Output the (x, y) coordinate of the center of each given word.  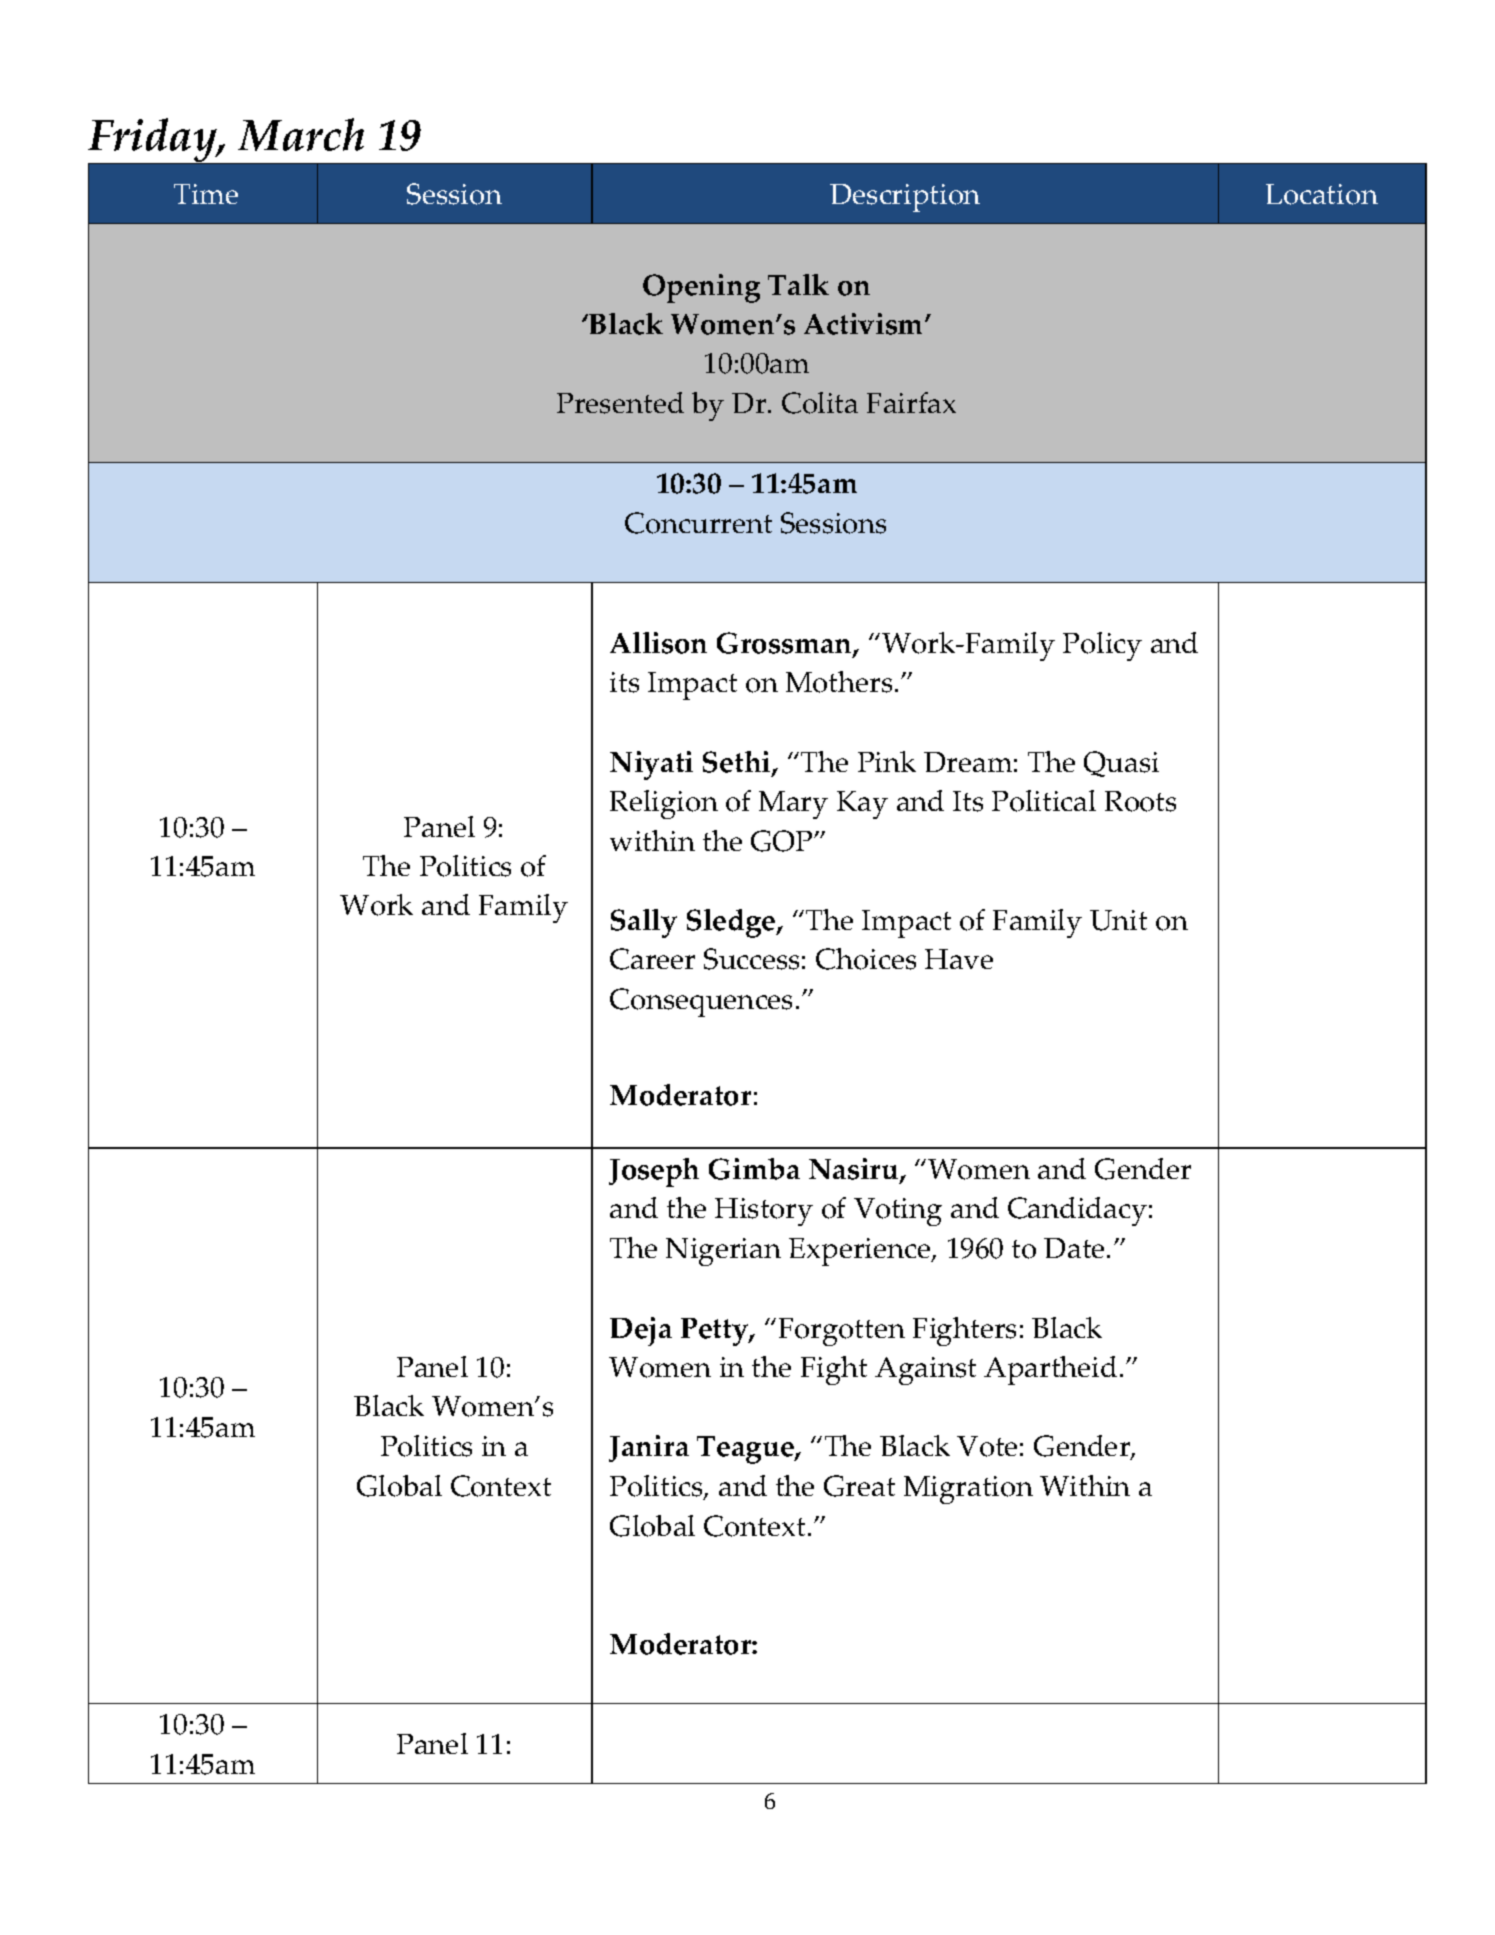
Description (905, 198)
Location (1322, 194)
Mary (793, 805)
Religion (664, 804)
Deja (641, 1331)
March (301, 134)
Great (859, 1486)
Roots (1140, 801)
